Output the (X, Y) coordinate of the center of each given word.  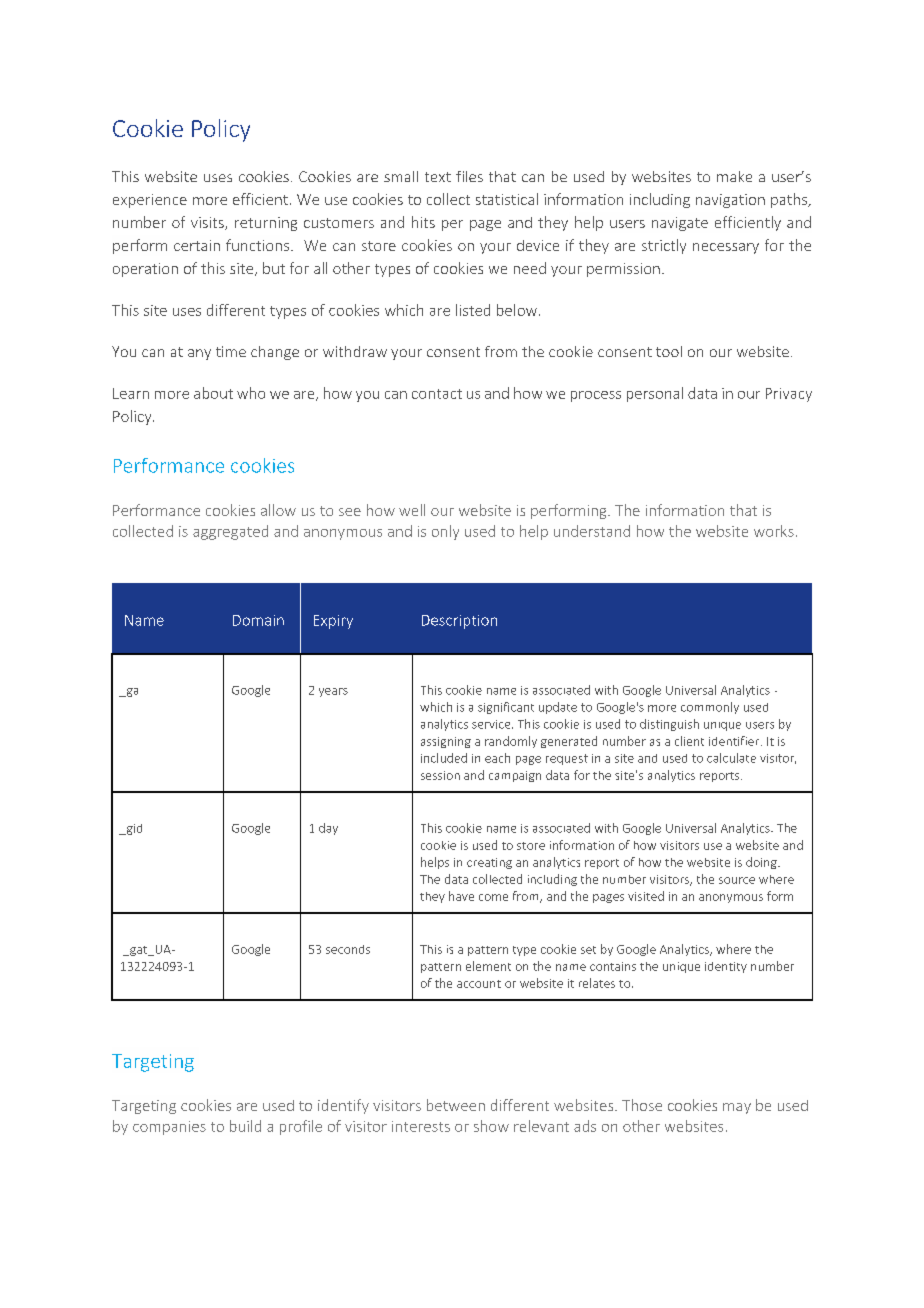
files (469, 176)
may (737, 1108)
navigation (730, 201)
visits (208, 223)
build (245, 1126)
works (774, 531)
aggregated (230, 532)
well (412, 510)
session (440, 775)
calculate (731, 758)
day (328, 829)
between (456, 1105)
